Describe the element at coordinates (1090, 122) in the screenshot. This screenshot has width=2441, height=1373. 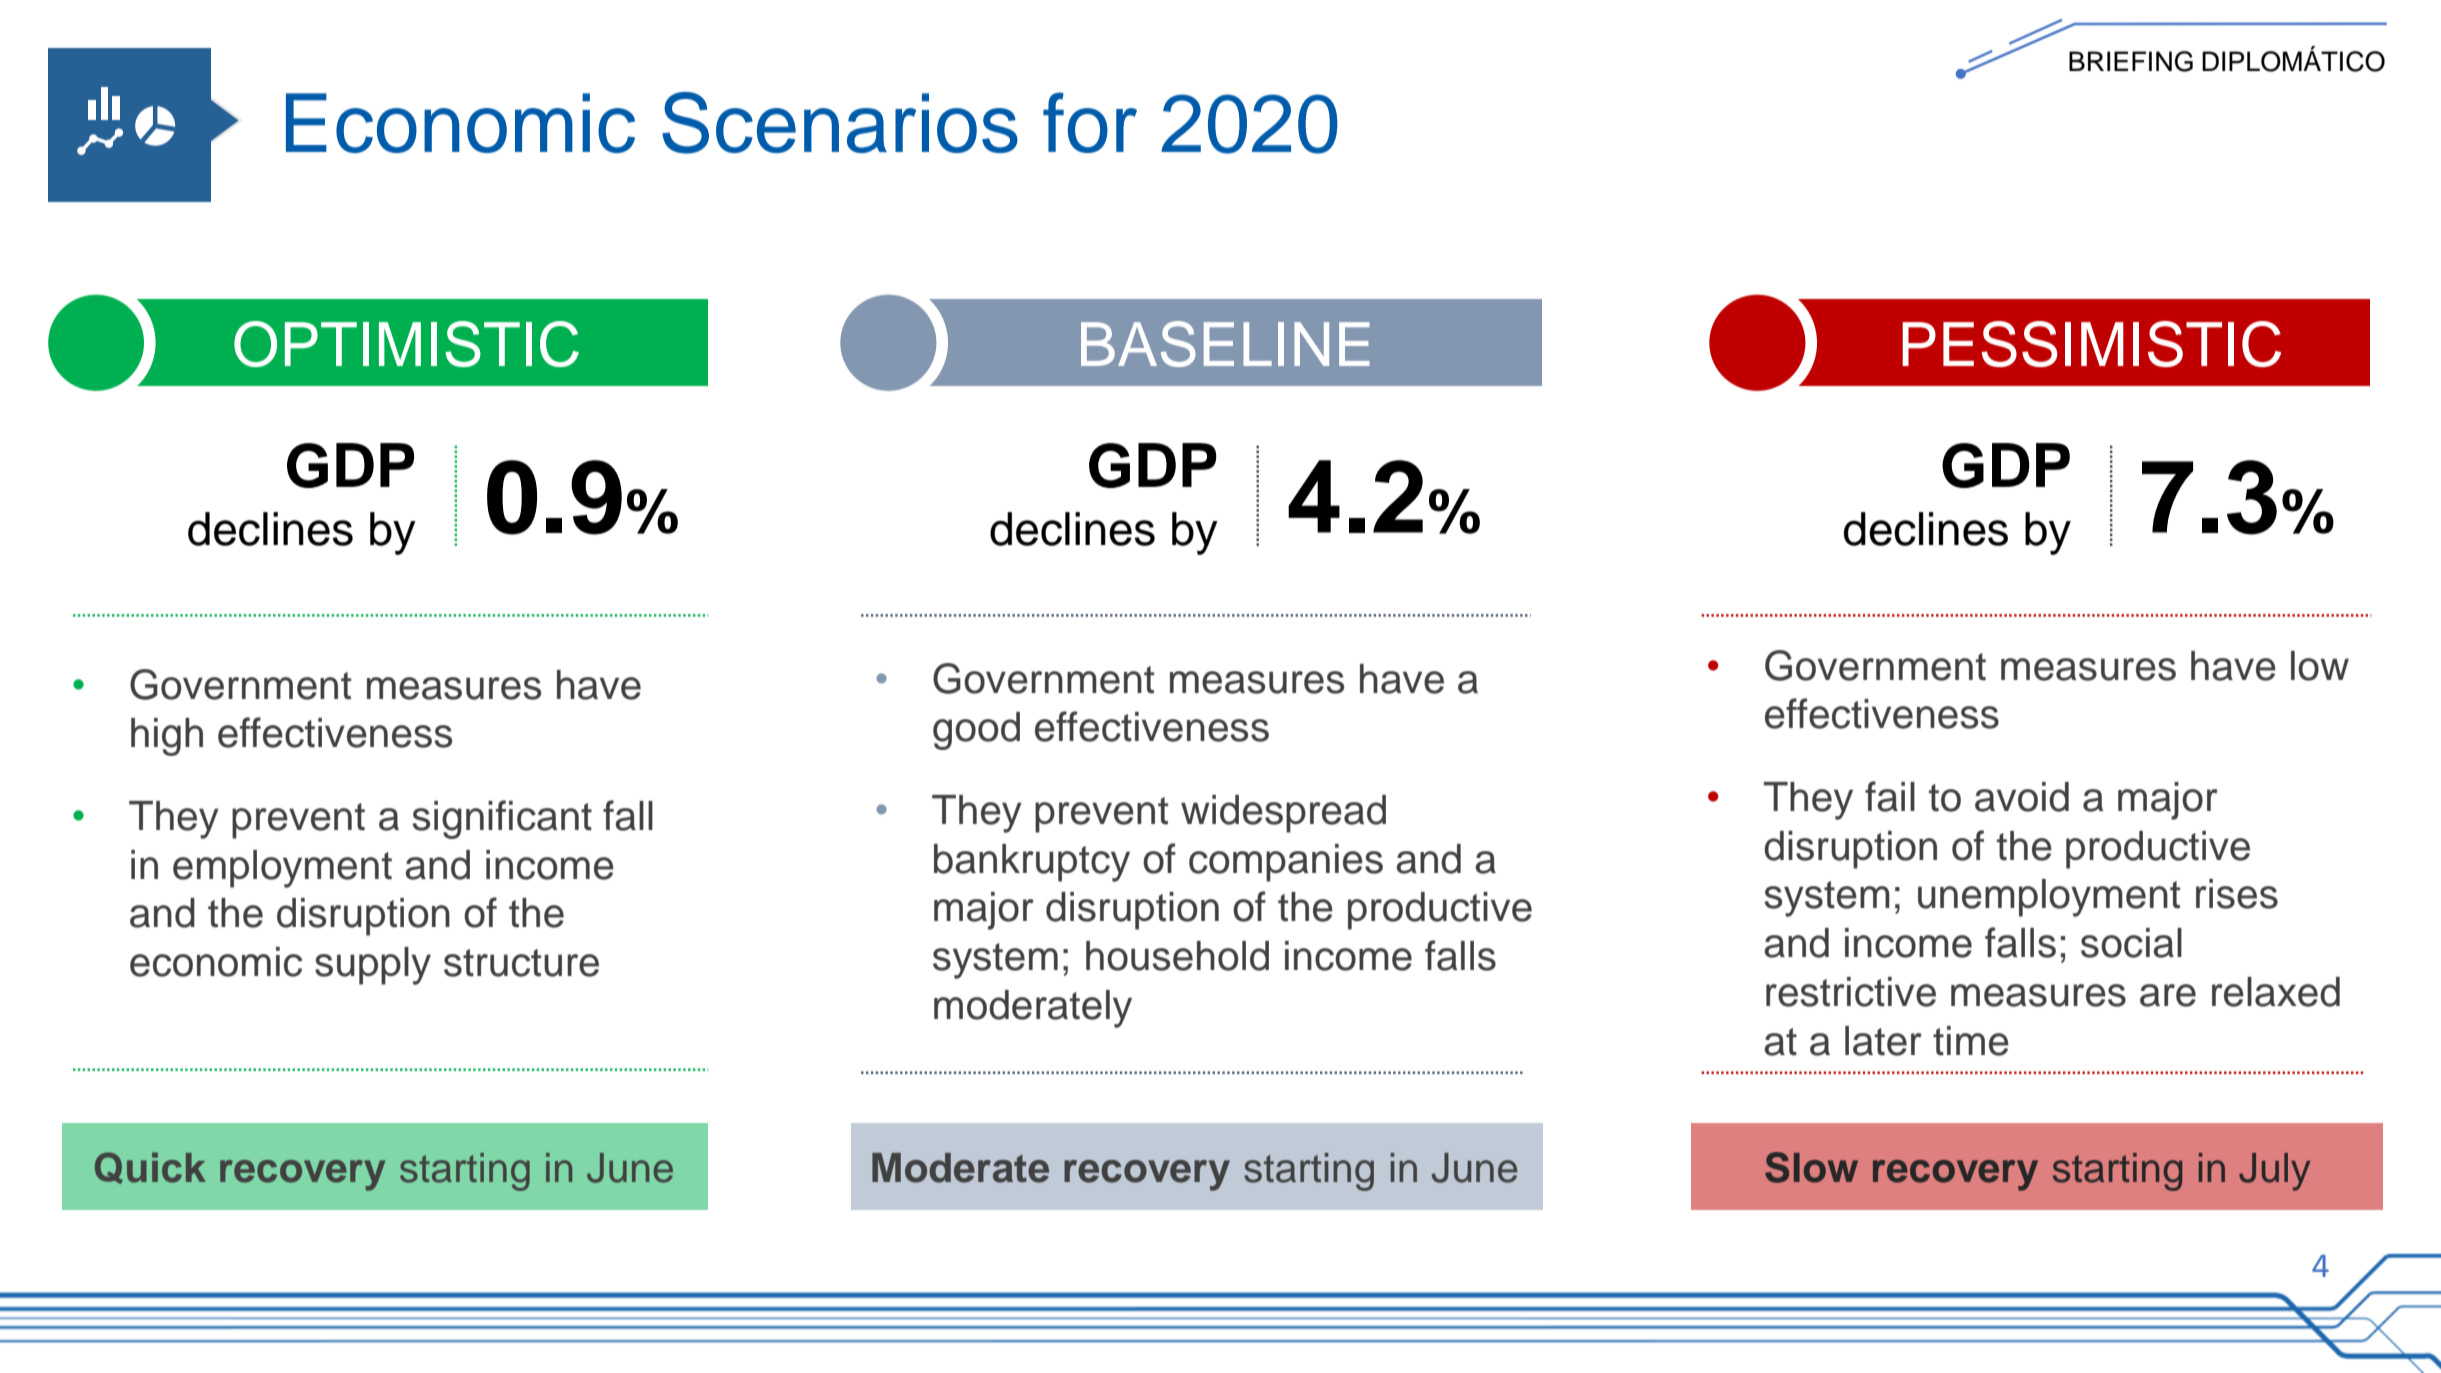
I see `for` at that location.
